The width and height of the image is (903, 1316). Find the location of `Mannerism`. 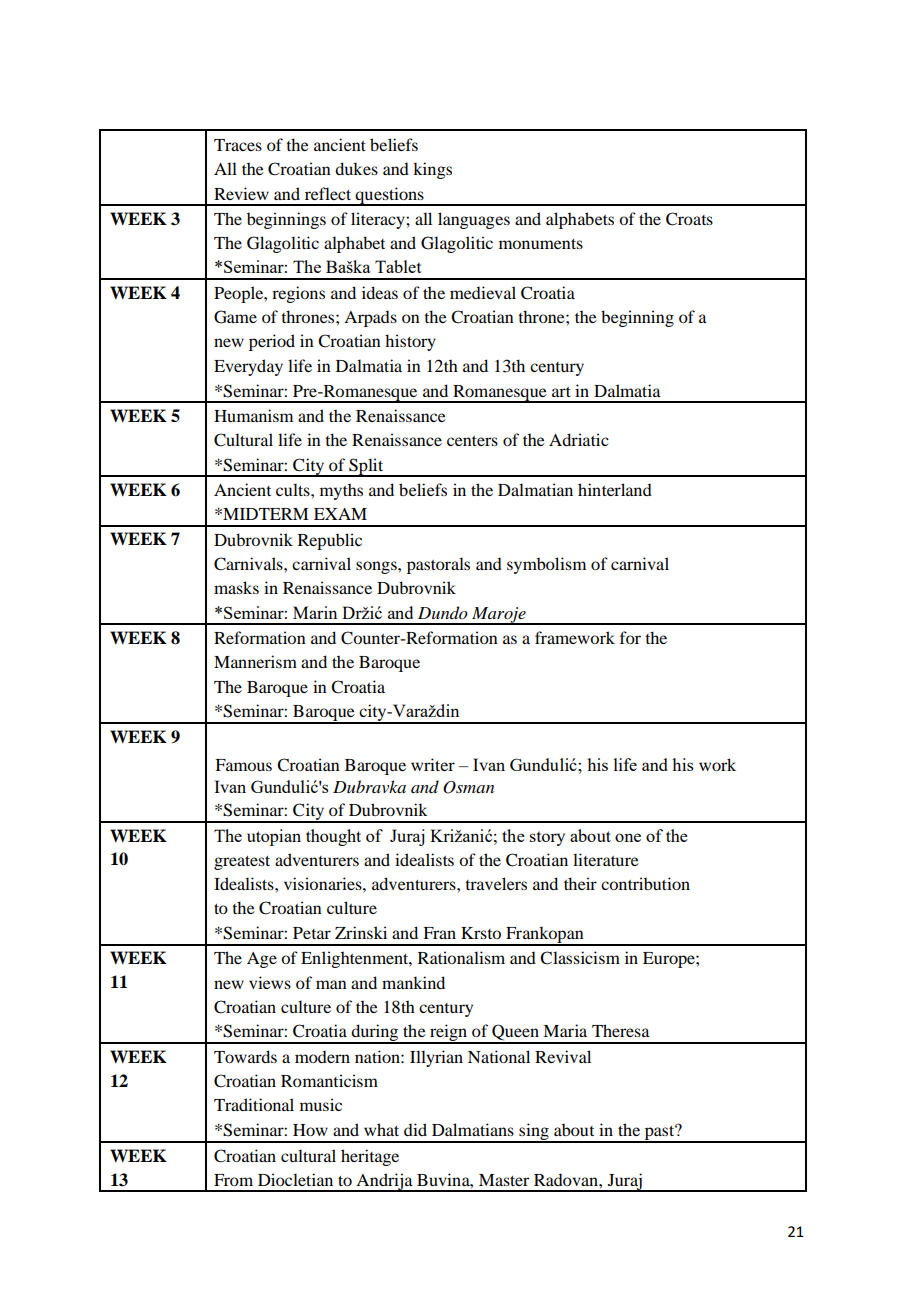

Mannerism is located at coordinates (255, 661).
